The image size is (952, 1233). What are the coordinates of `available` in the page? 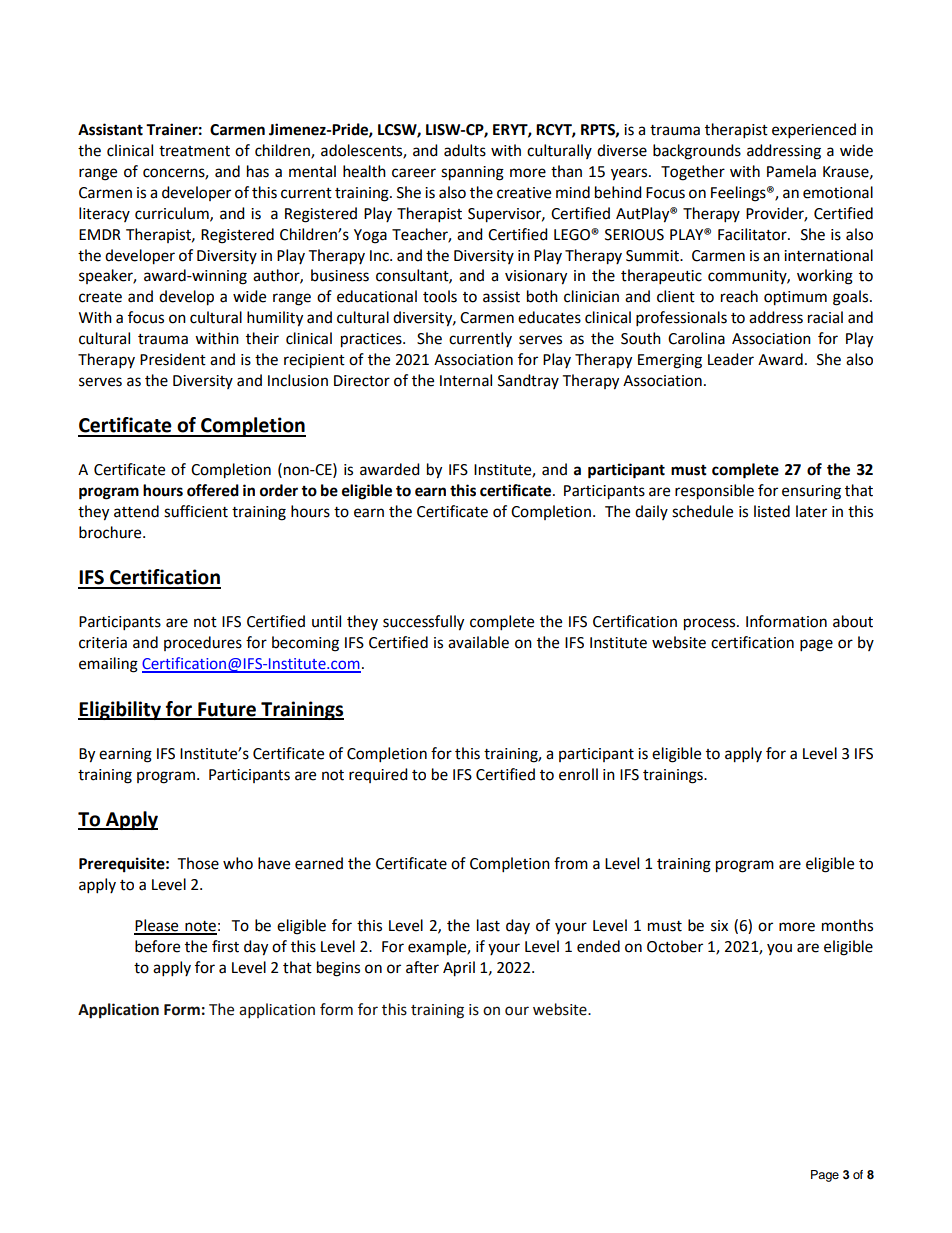 It's located at (478, 642).
